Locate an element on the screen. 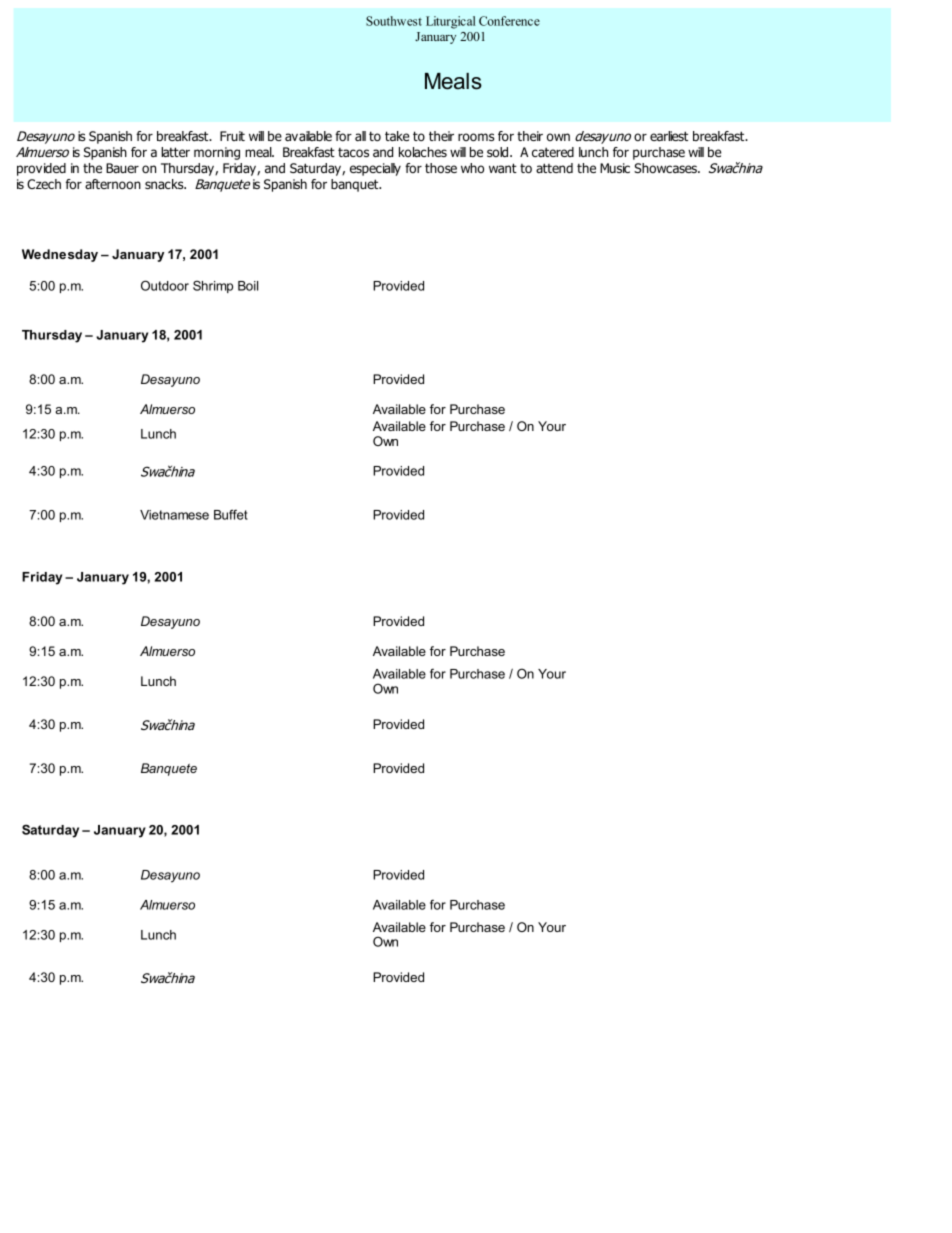 This screenshot has height=1233, width=952. Southwest is located at coordinates (394, 21).
